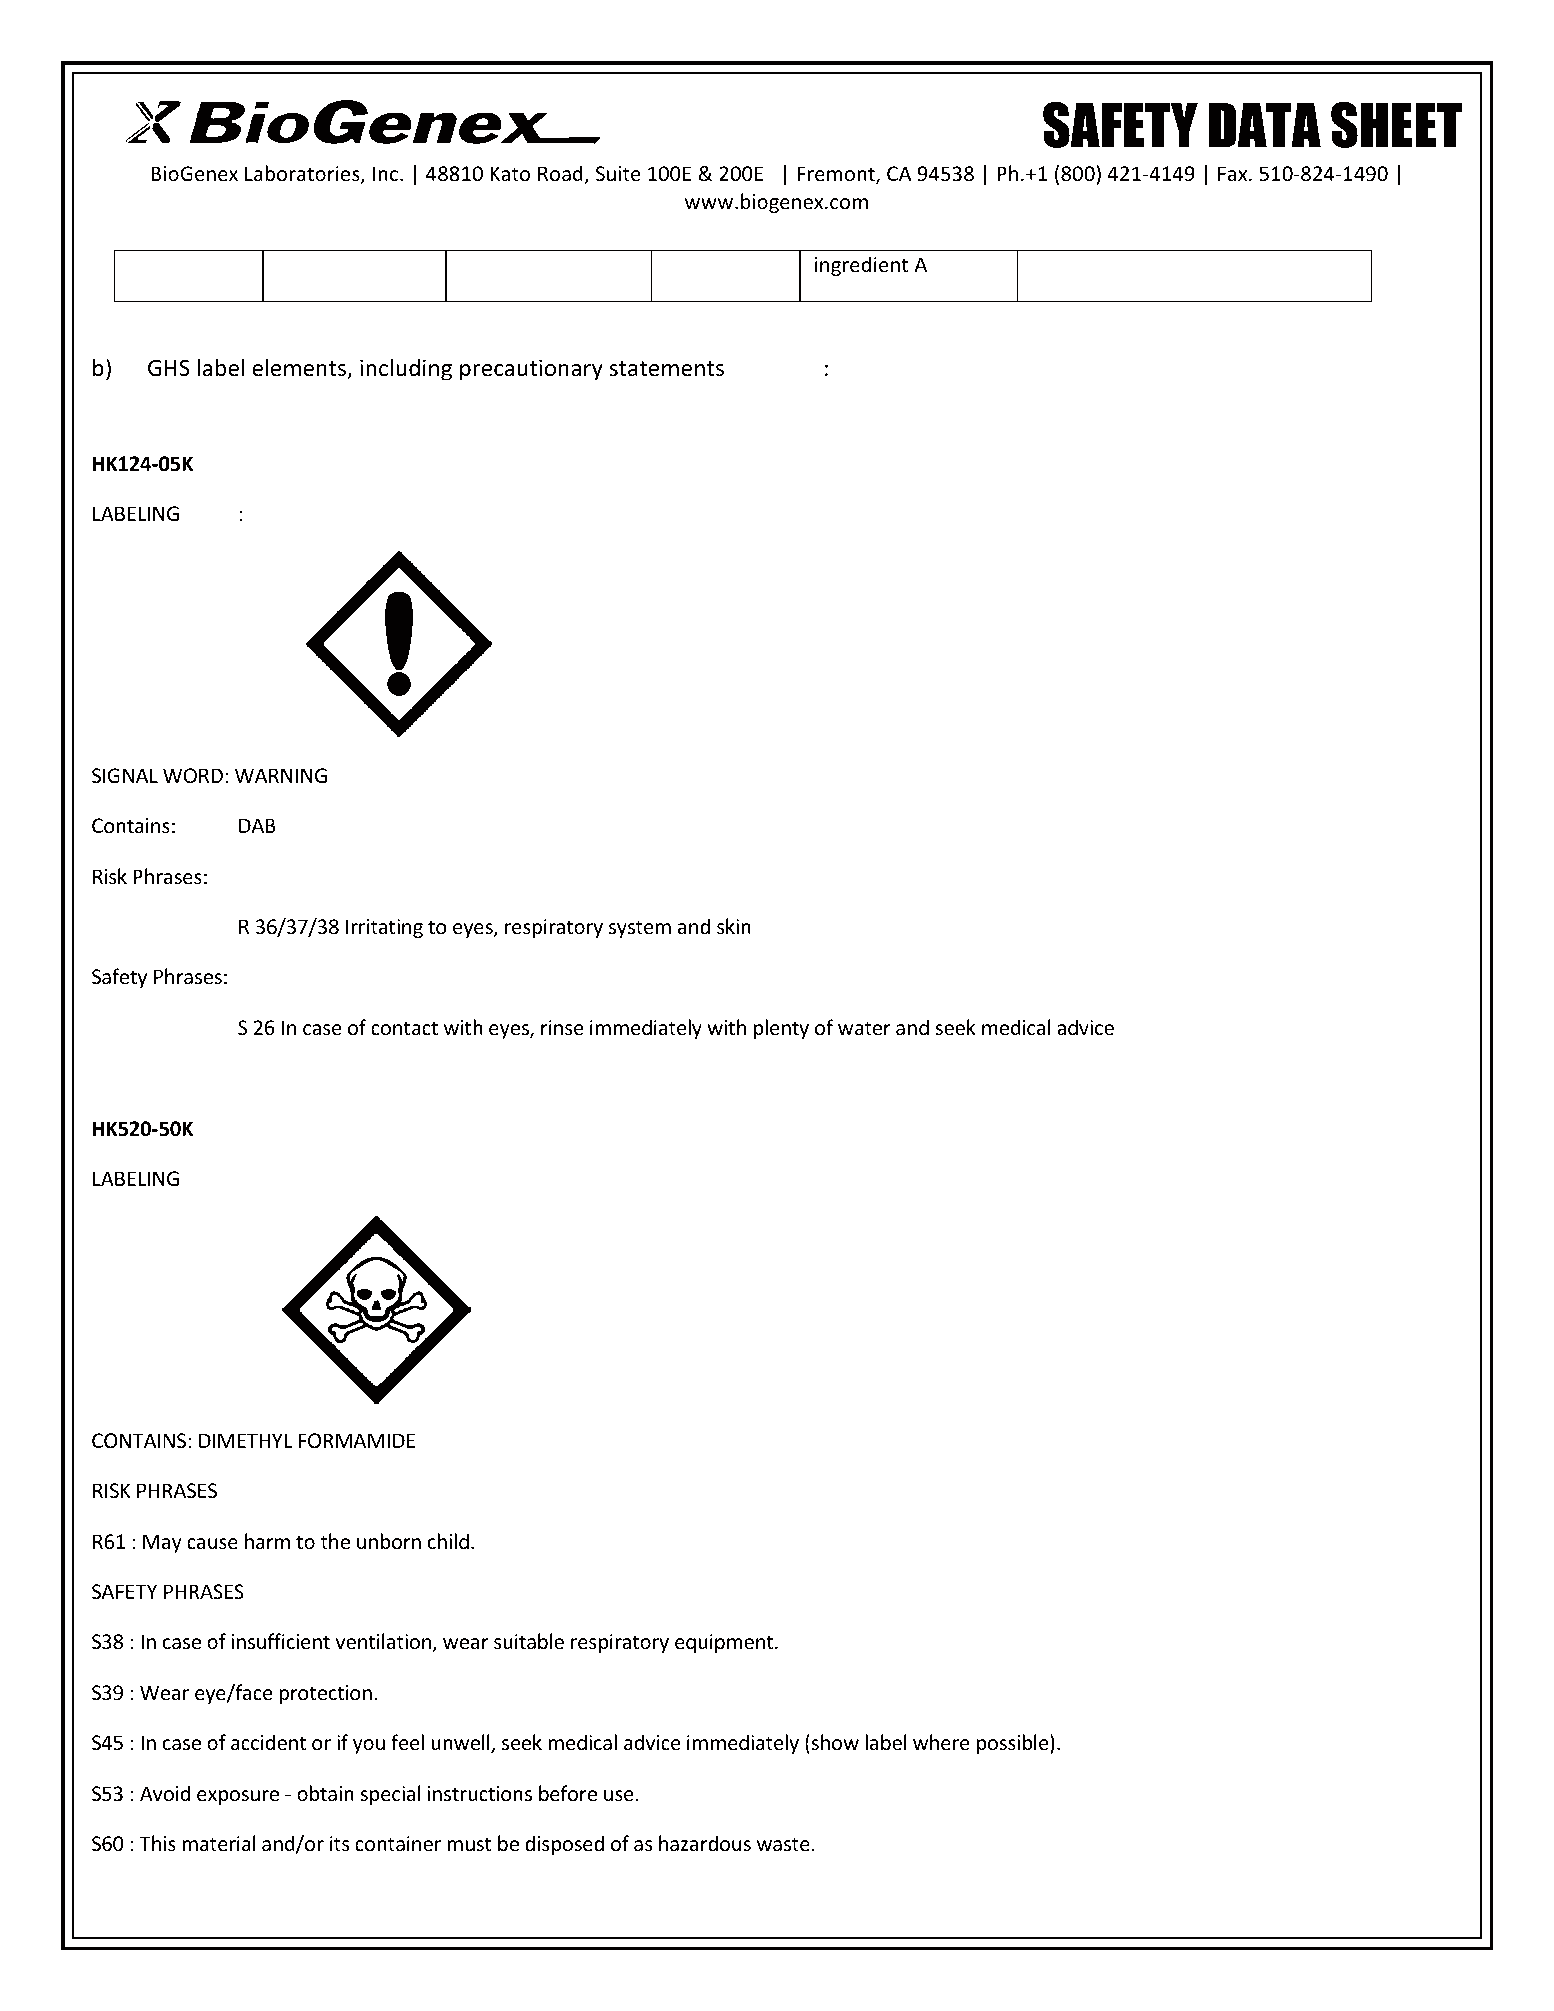  I want to click on Fax, so click(1234, 173).
